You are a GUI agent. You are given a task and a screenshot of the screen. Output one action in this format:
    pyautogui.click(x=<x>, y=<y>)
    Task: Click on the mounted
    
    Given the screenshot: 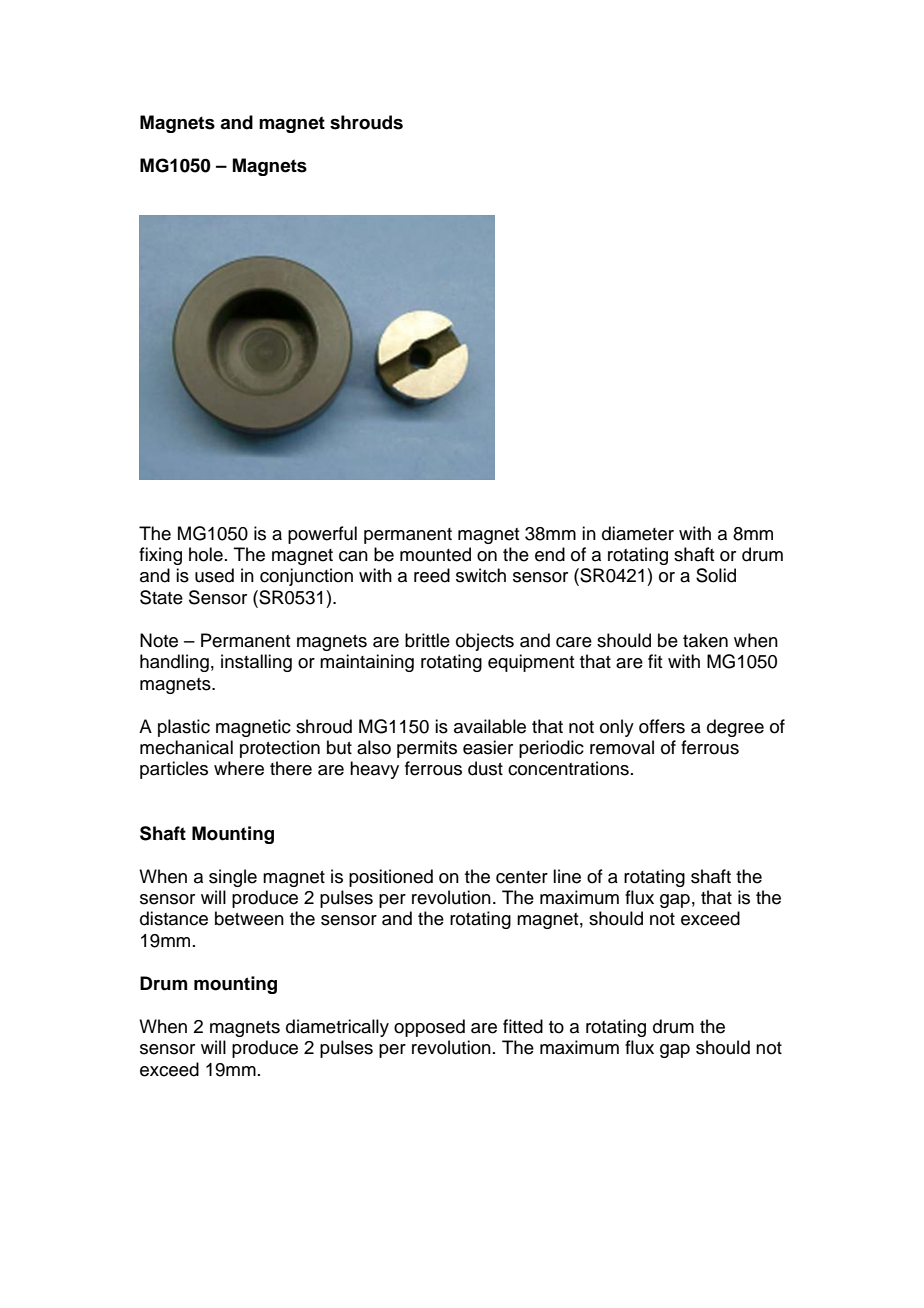 What is the action you would take?
    pyautogui.click(x=435, y=554)
